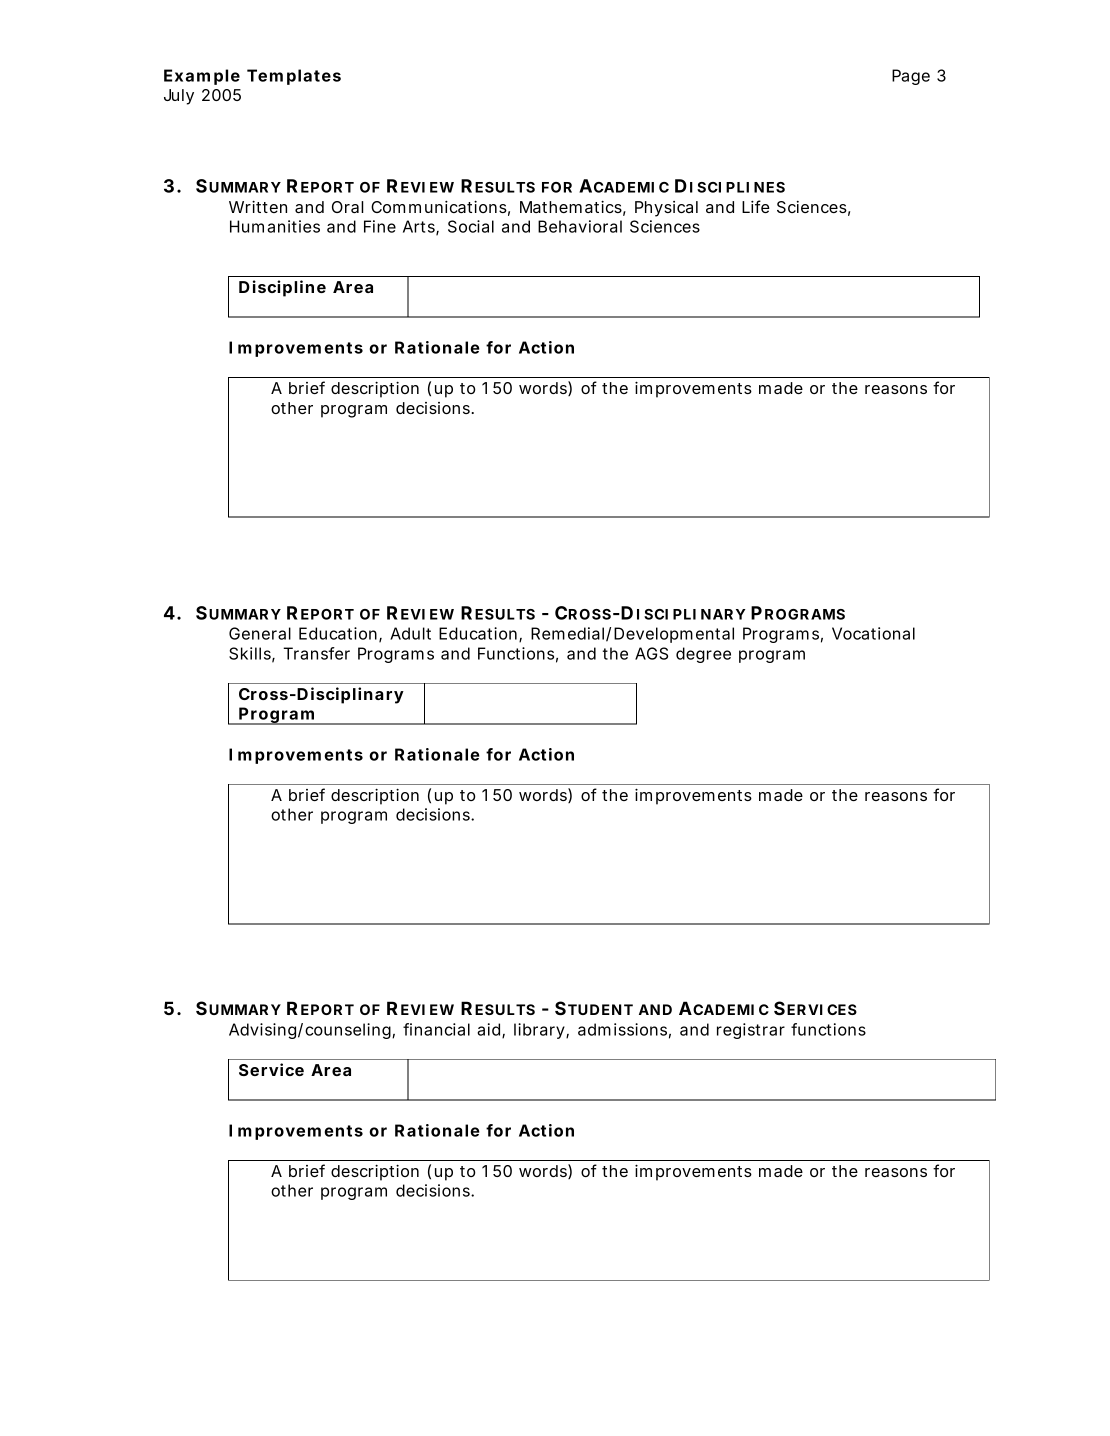 The width and height of the page is (1110, 1436). Describe the element at coordinates (471, 226) in the page. I see `Social` at that location.
